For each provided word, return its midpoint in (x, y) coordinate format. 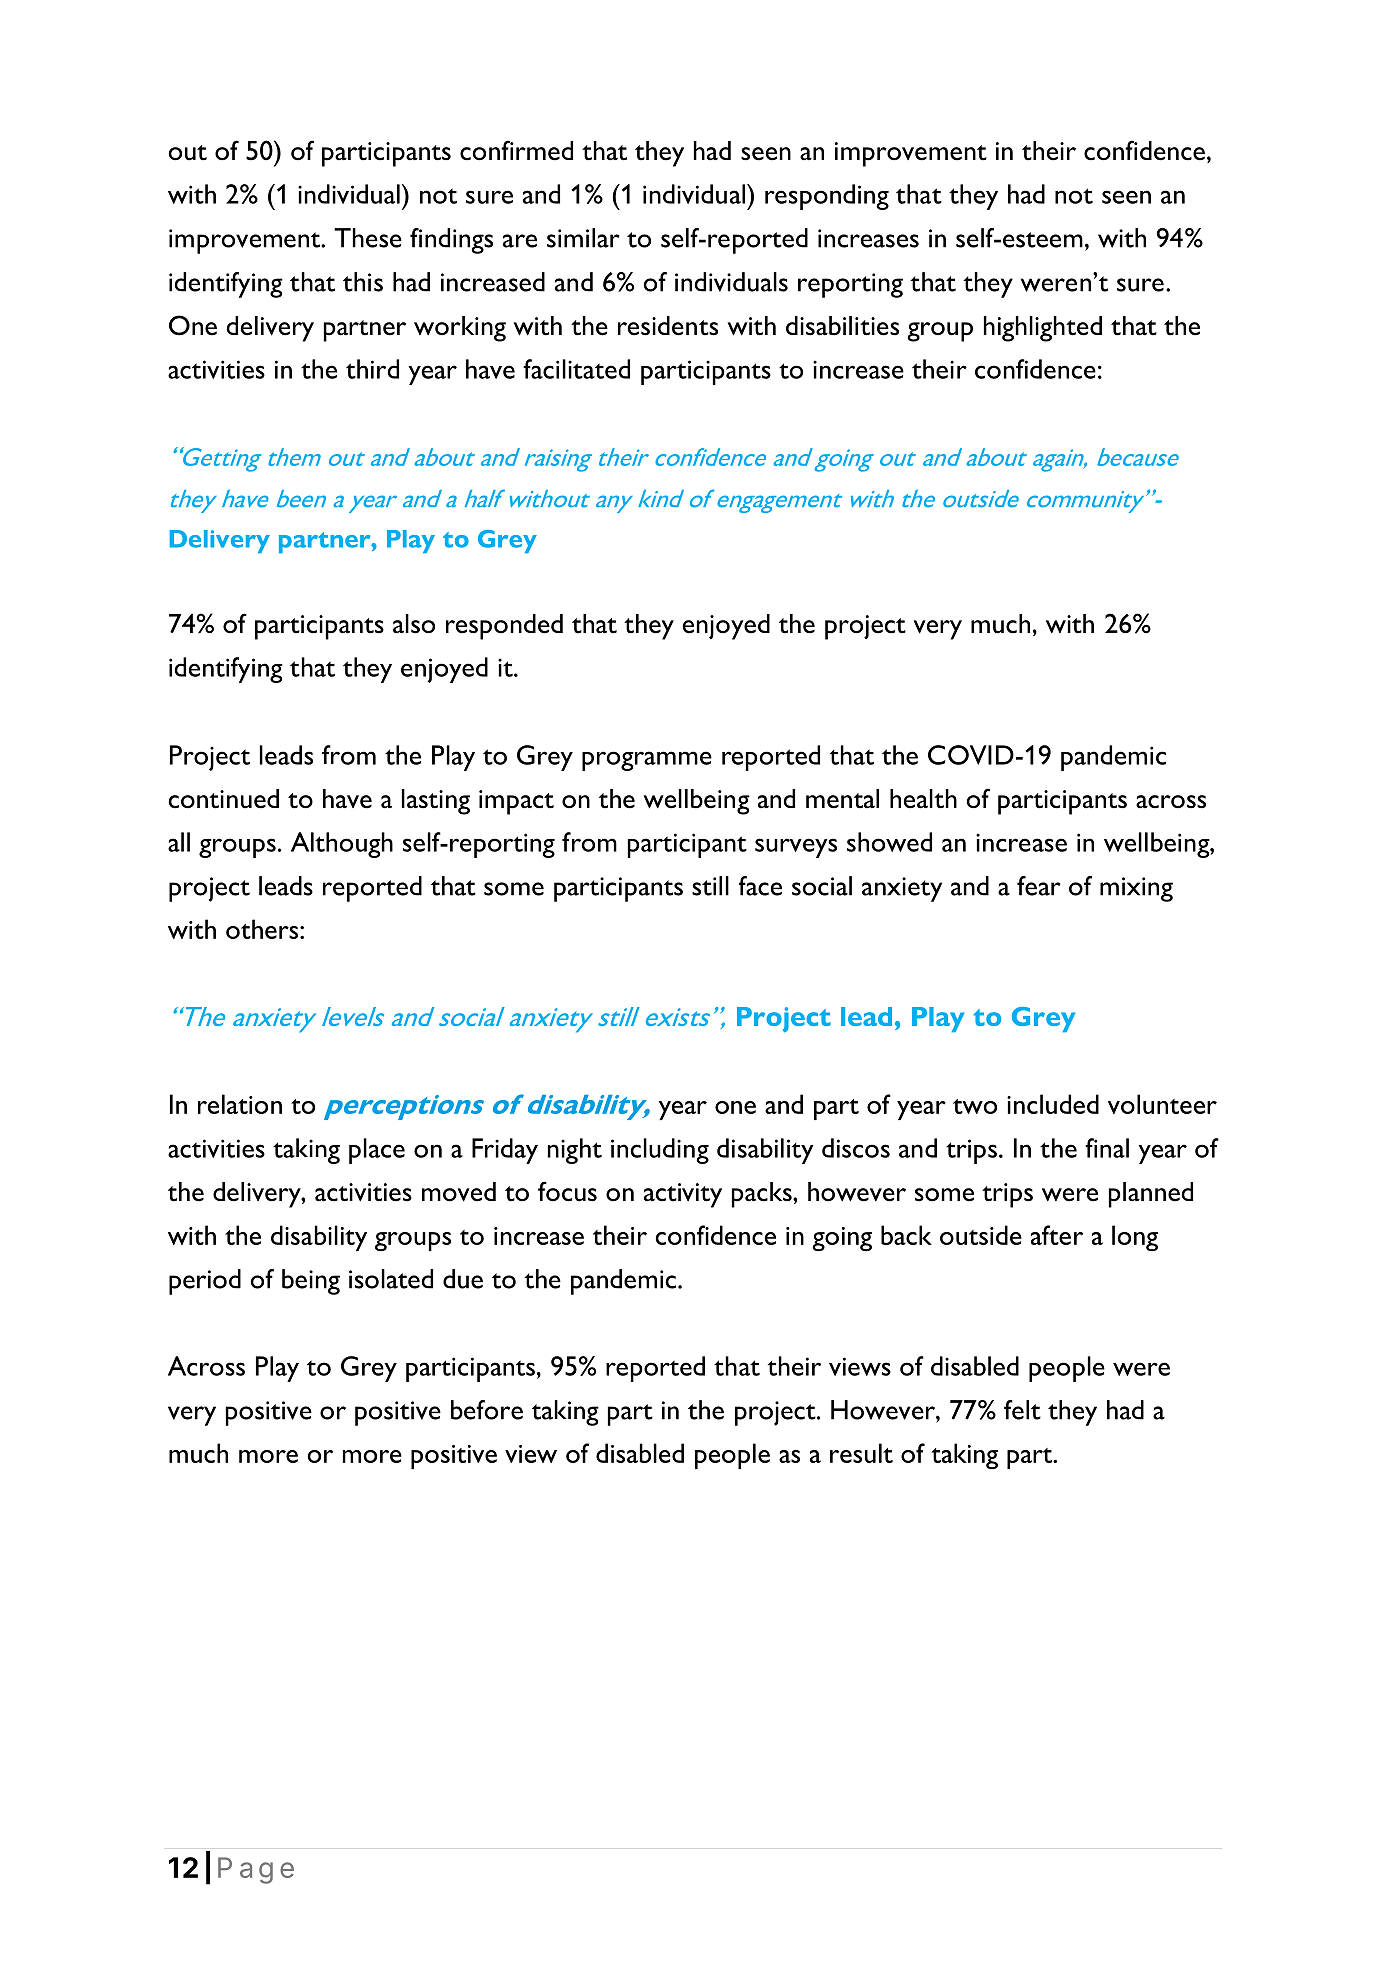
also (414, 624)
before (487, 1410)
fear (1039, 886)
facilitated (576, 369)
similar (583, 238)
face (760, 886)
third (372, 369)
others (263, 929)
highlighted (1043, 329)
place (377, 1151)
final (1107, 1148)
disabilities (842, 326)
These (368, 238)
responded (504, 627)
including (660, 1151)
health (923, 799)
